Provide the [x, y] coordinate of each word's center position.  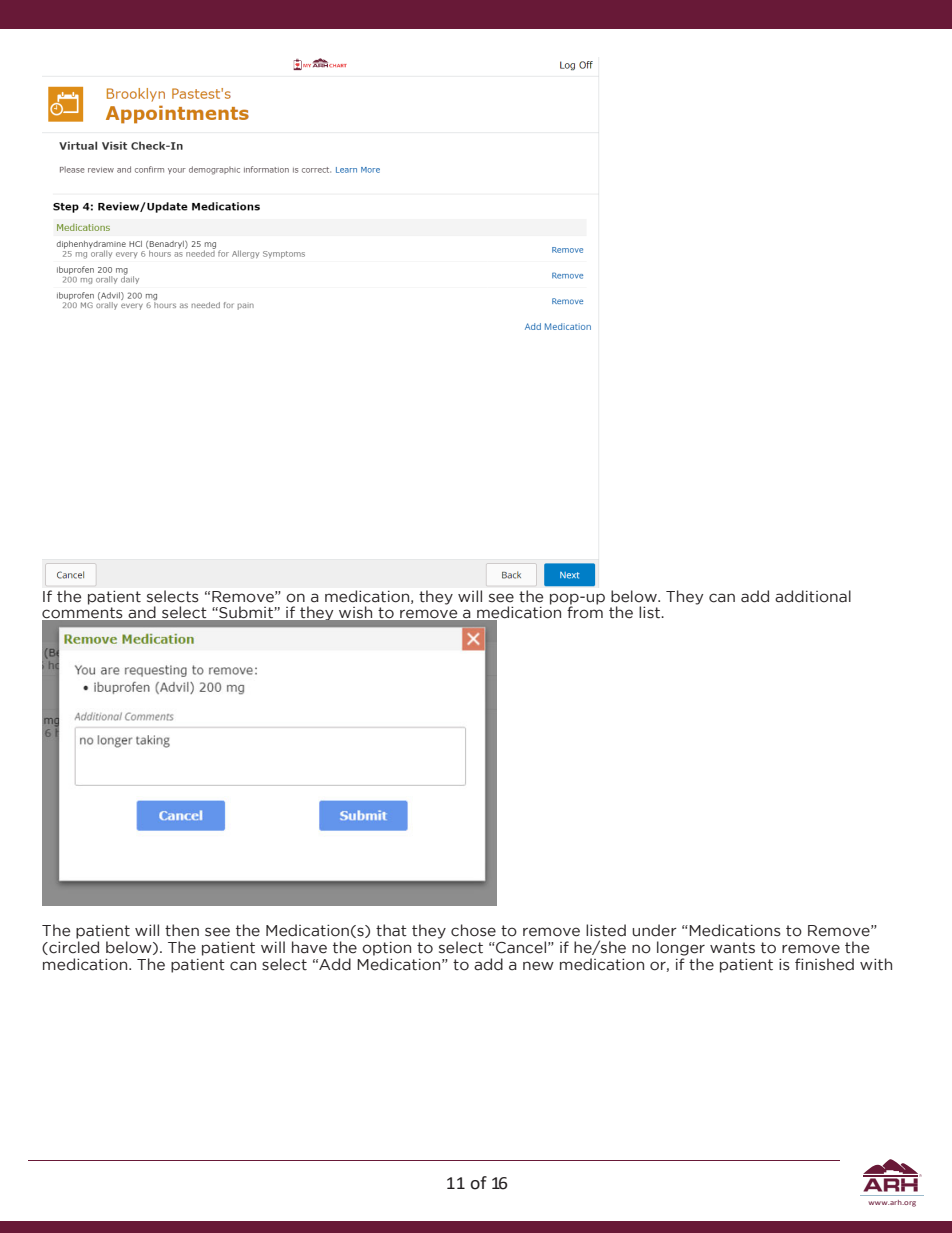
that [391, 930]
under [654, 930]
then [182, 930]
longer [681, 948]
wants [732, 948]
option [386, 949]
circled [73, 948]
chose [473, 930]
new [538, 966]
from [585, 611]
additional [813, 596]
